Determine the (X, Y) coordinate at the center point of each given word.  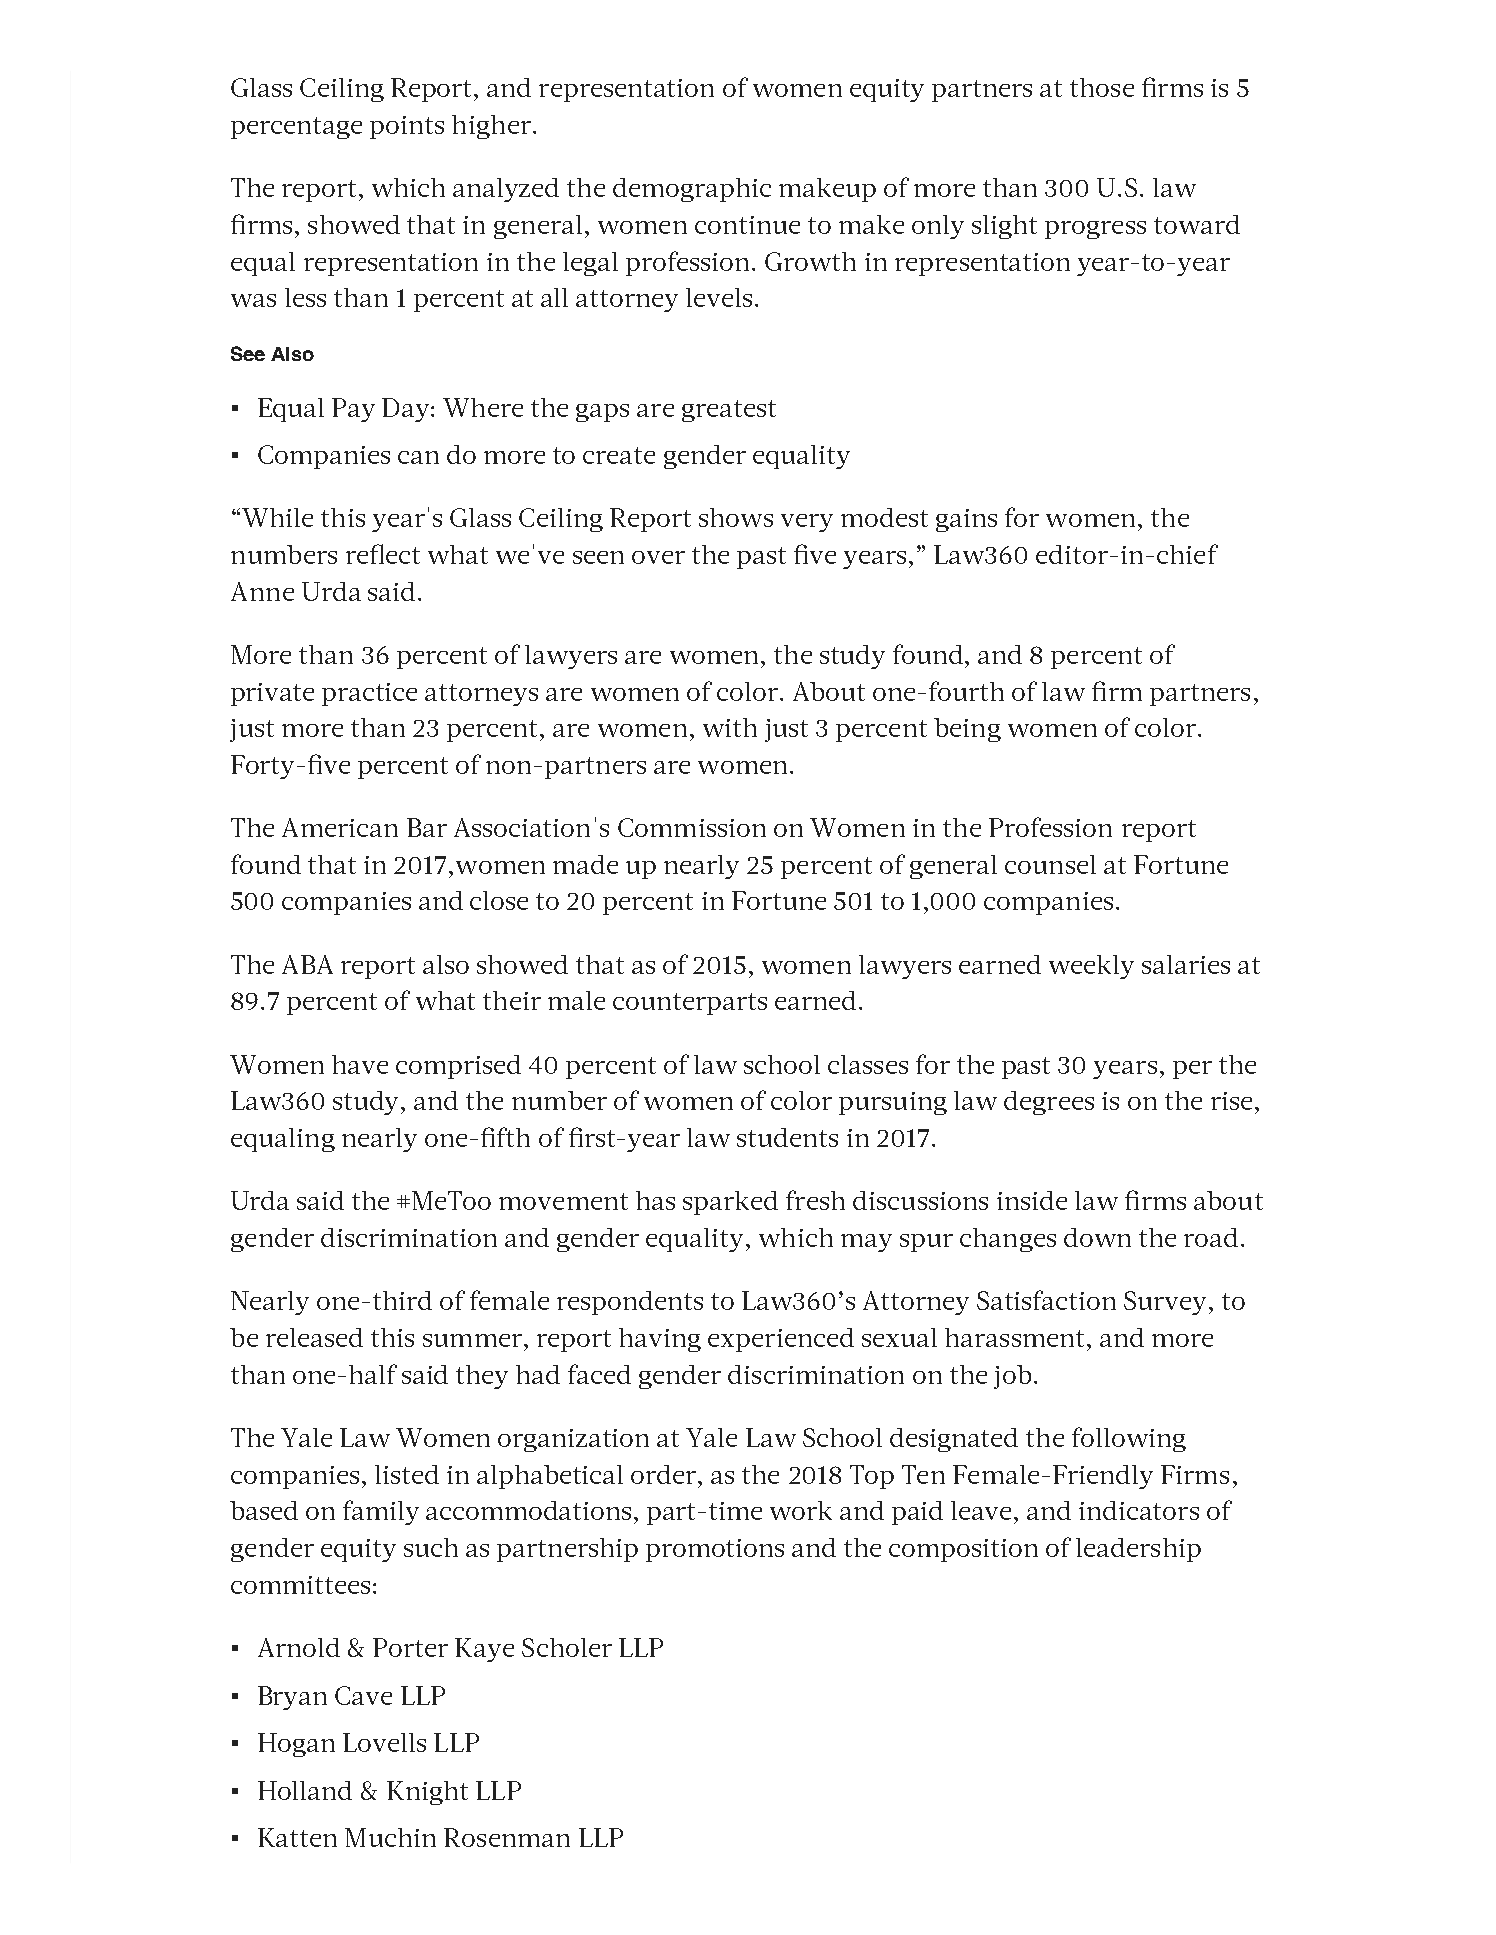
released (314, 1337)
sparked (730, 1203)
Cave (363, 1695)
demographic (692, 190)
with (730, 727)
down (1097, 1237)
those (1102, 87)
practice (369, 694)
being (967, 730)
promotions (715, 1550)
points (407, 127)
